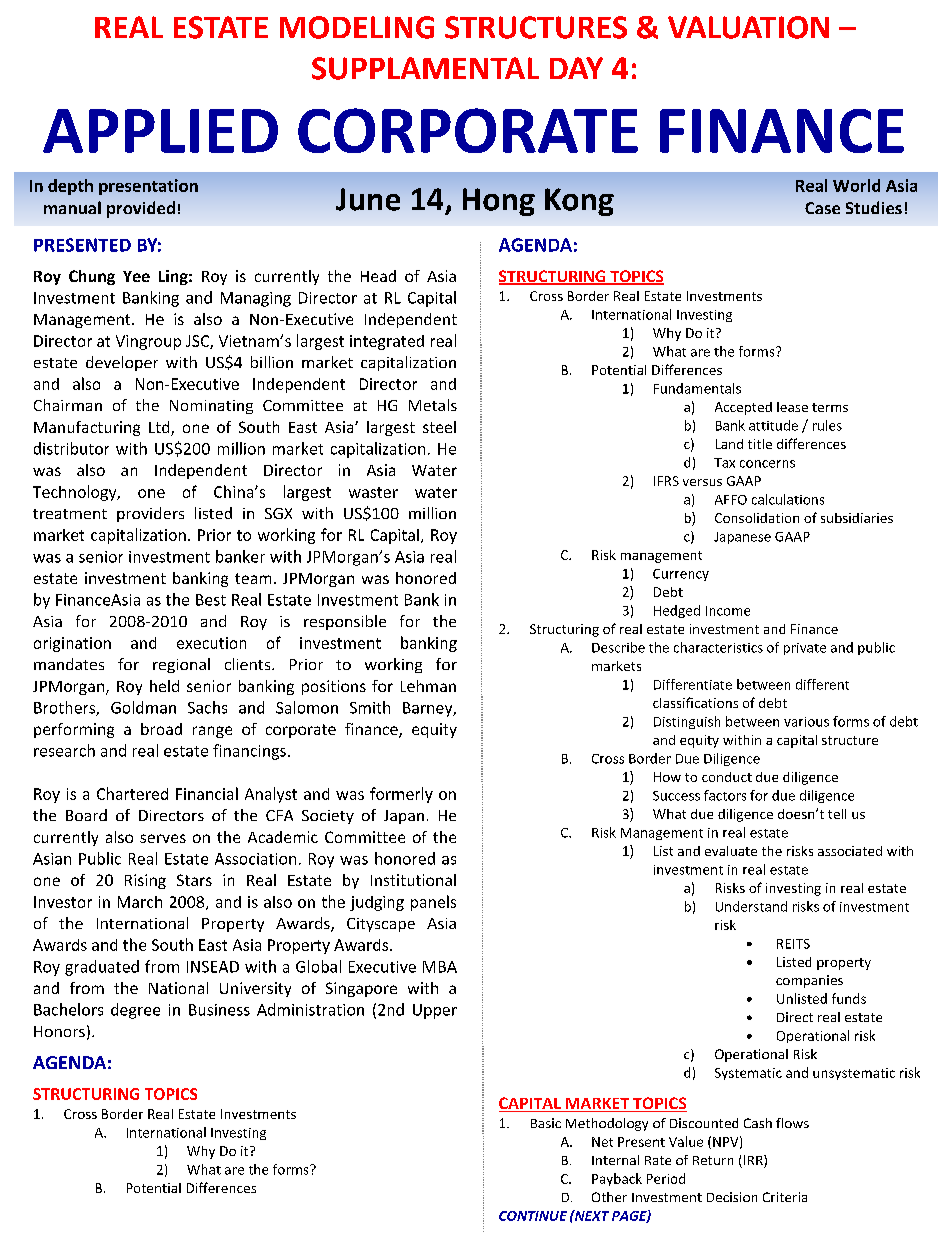 This screenshot has width=952, height=1233. What do you see at coordinates (748, 27) in the screenshot?
I see `VALUATION` at bounding box center [748, 27].
